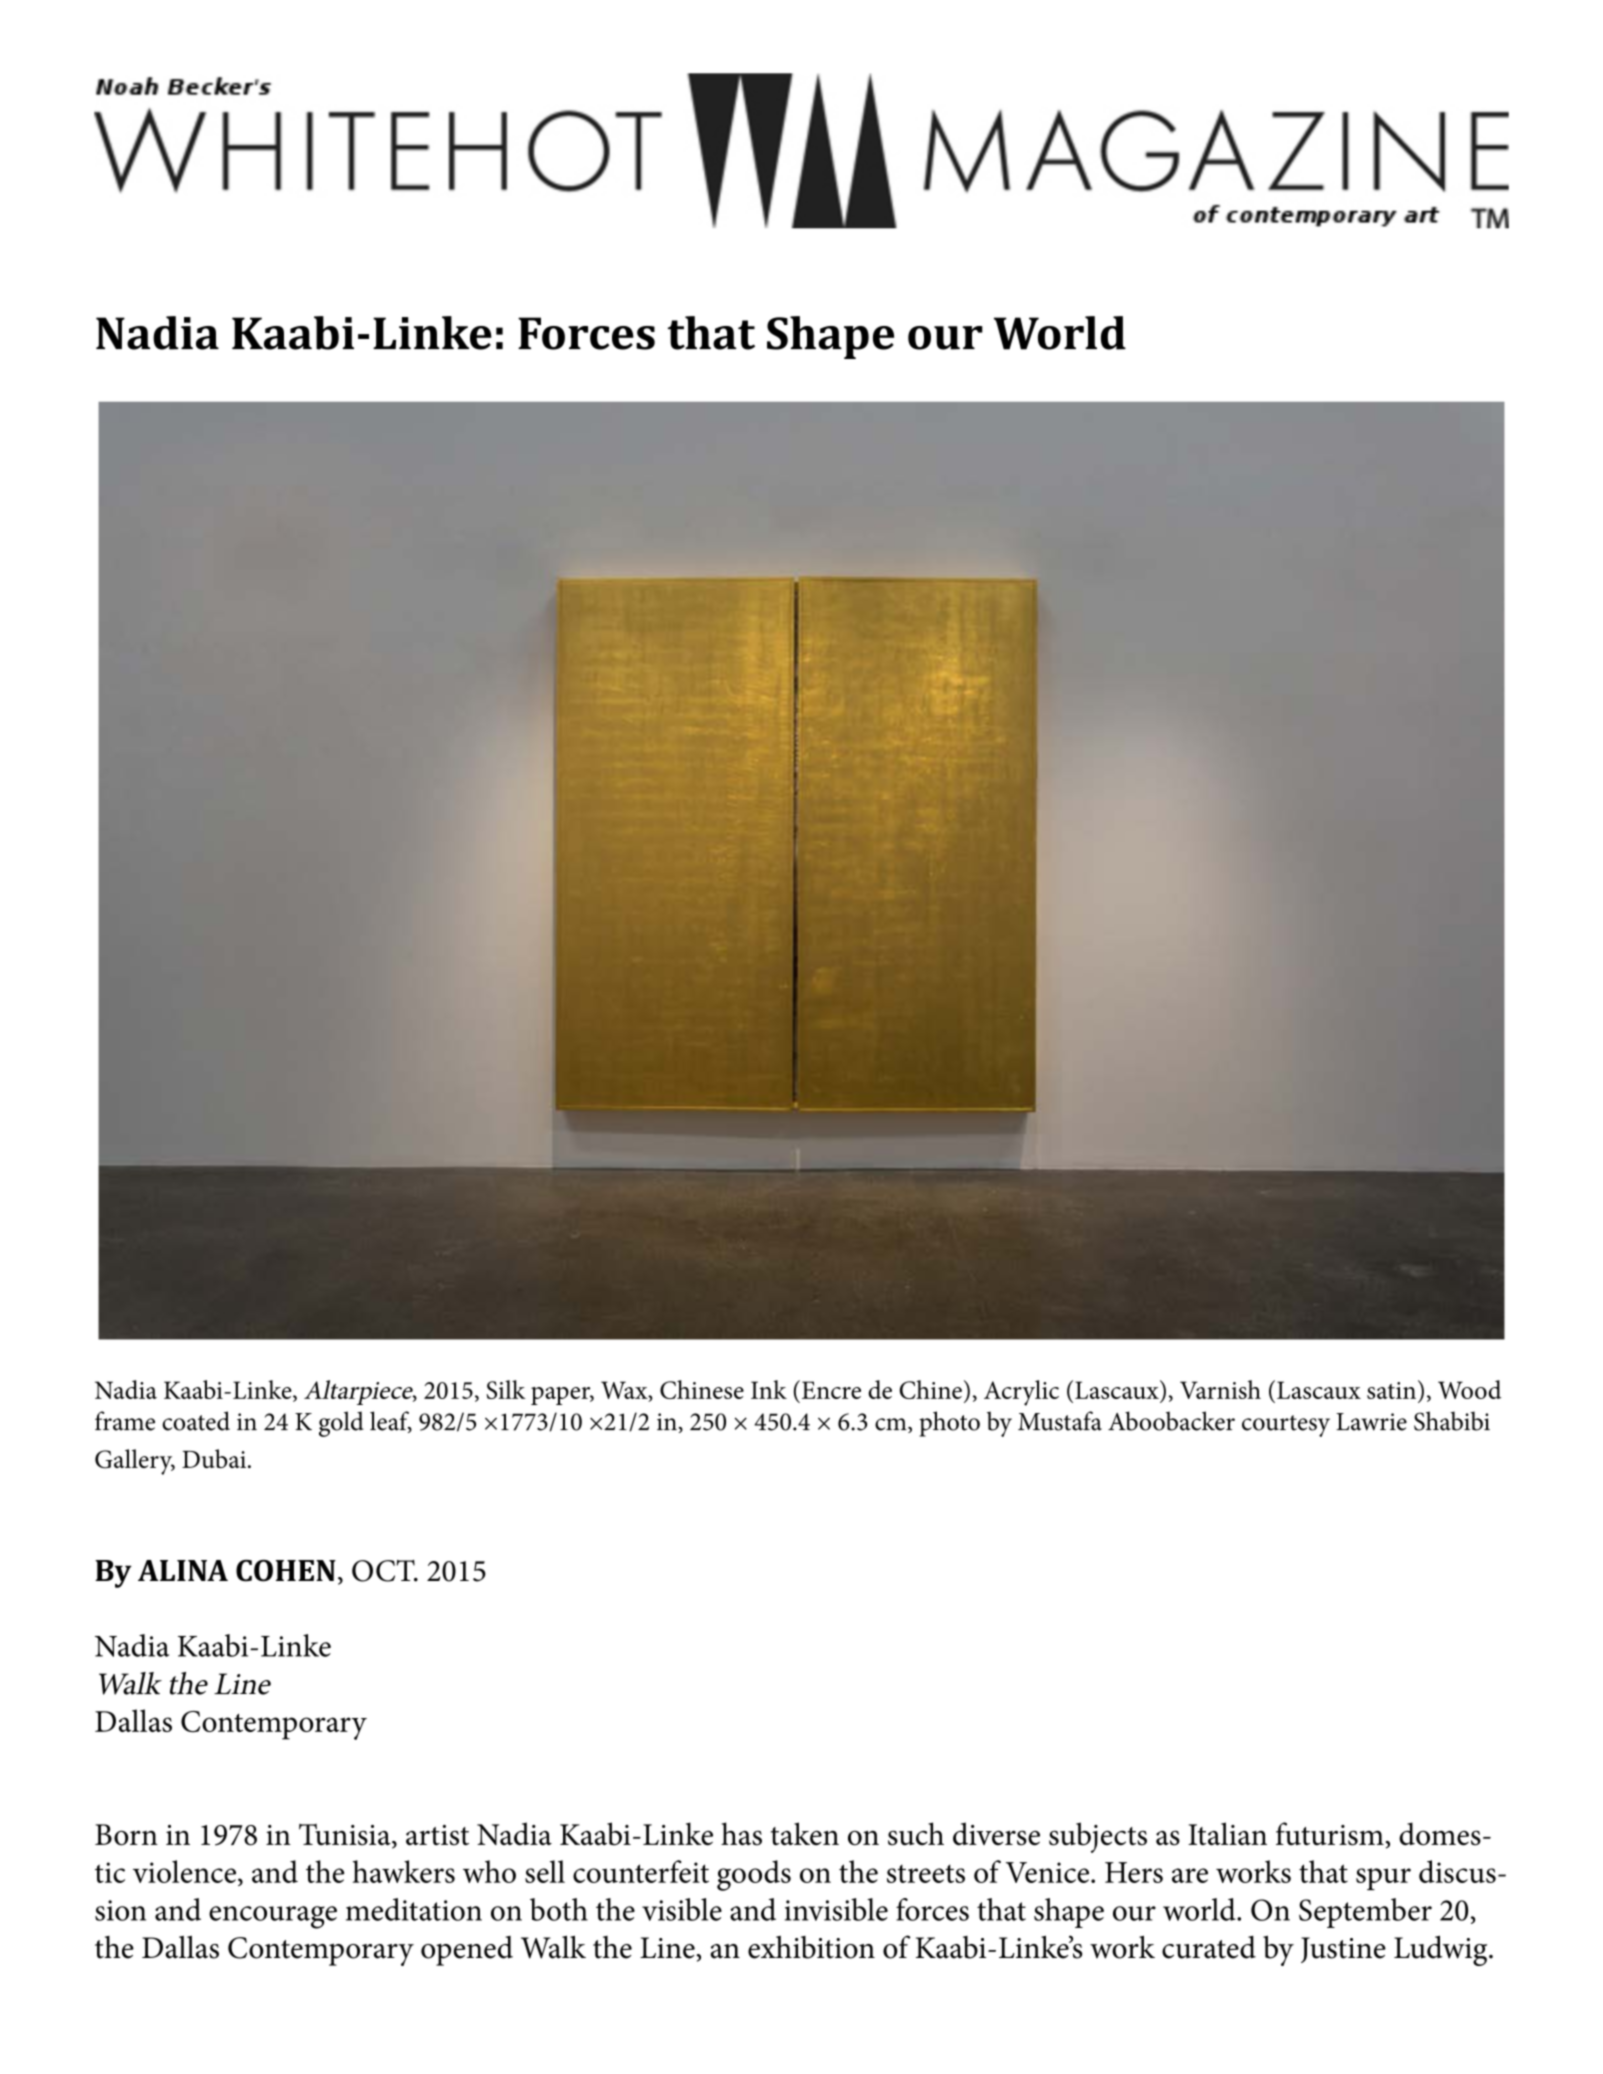  I want to click on futurism, so click(1330, 1834).
